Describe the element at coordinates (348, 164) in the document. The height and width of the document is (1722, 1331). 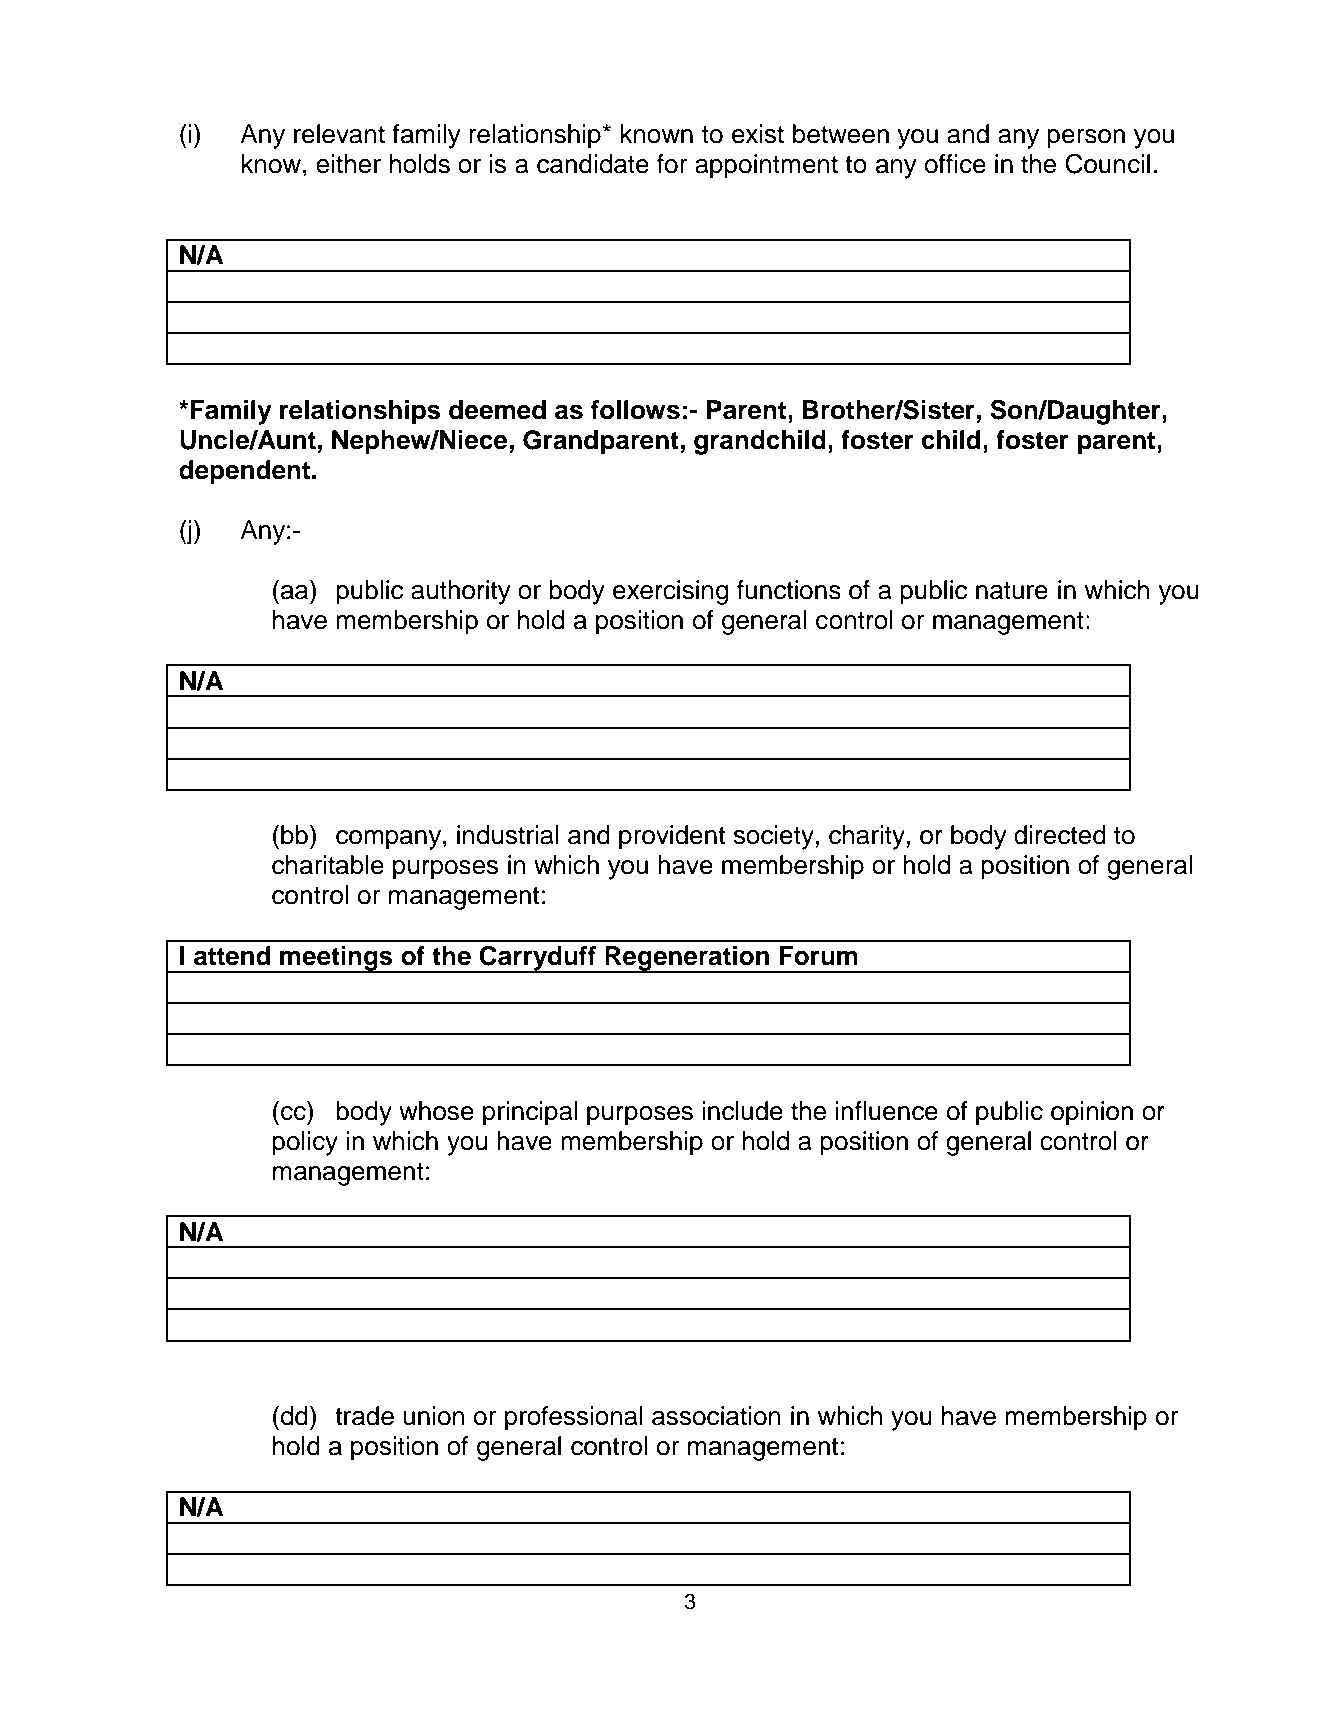
I see `either` at that location.
